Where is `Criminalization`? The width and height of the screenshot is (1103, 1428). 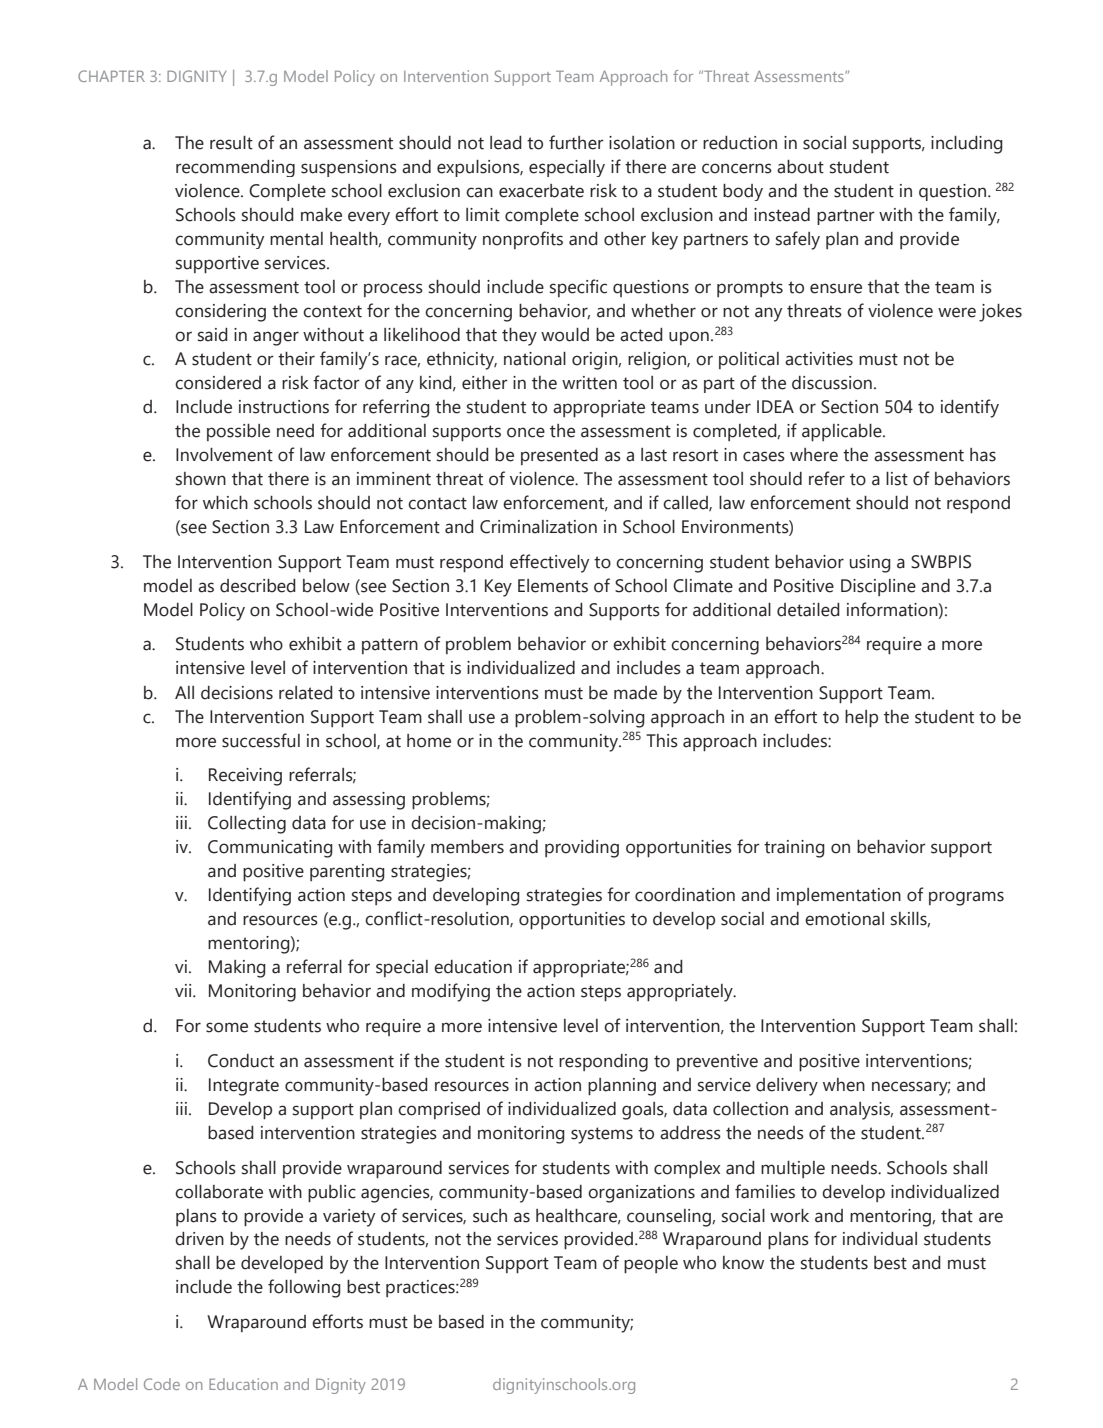
Criminalization is located at coordinates (538, 527).
